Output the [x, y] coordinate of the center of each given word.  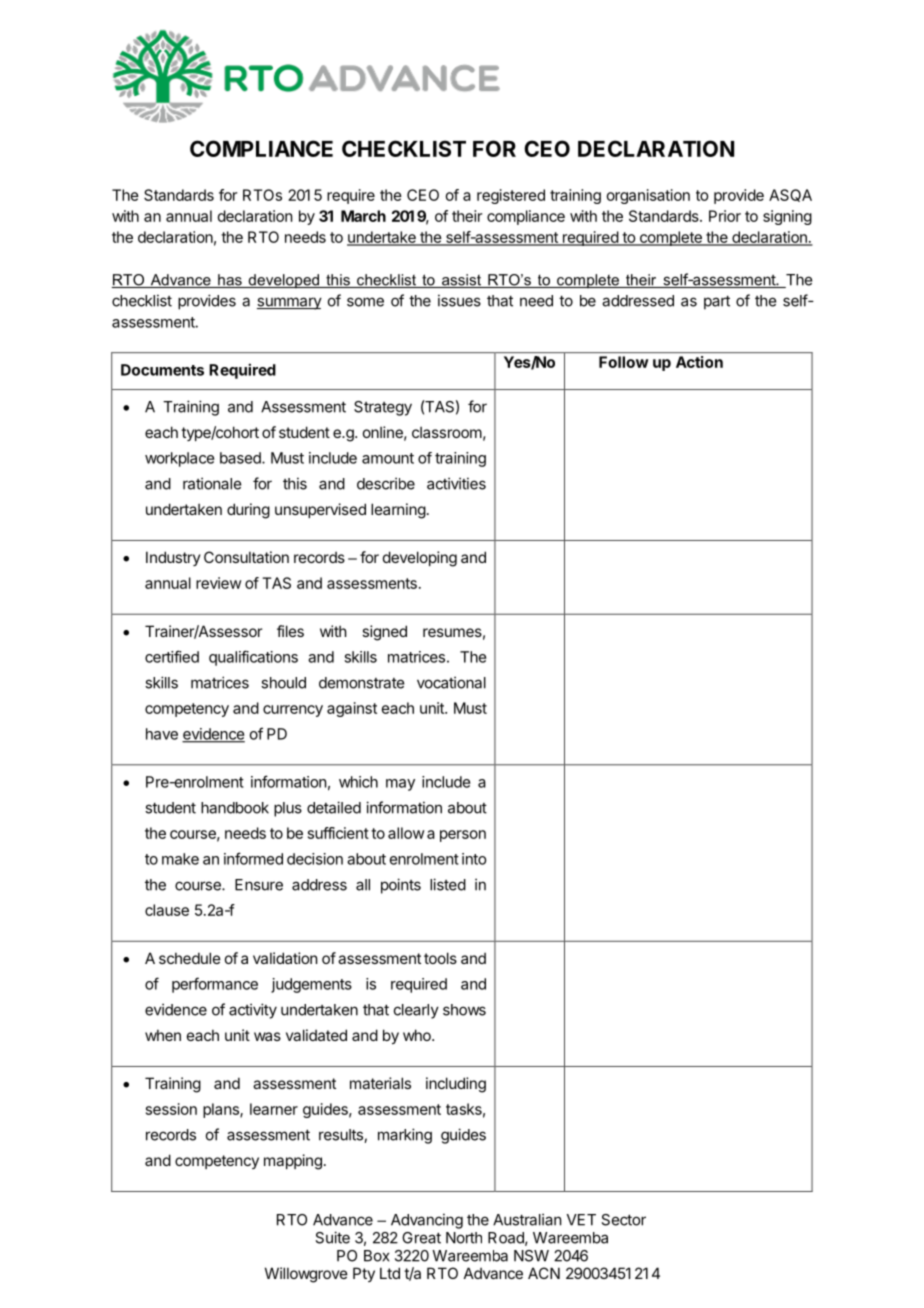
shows [464, 1010]
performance [215, 985]
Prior [725, 216]
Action [699, 362]
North [464, 1238]
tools [440, 958]
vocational [451, 682]
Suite [332, 1237]
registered [511, 196]
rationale [212, 483]
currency [293, 711]
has [230, 281]
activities [456, 483]
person [463, 836]
